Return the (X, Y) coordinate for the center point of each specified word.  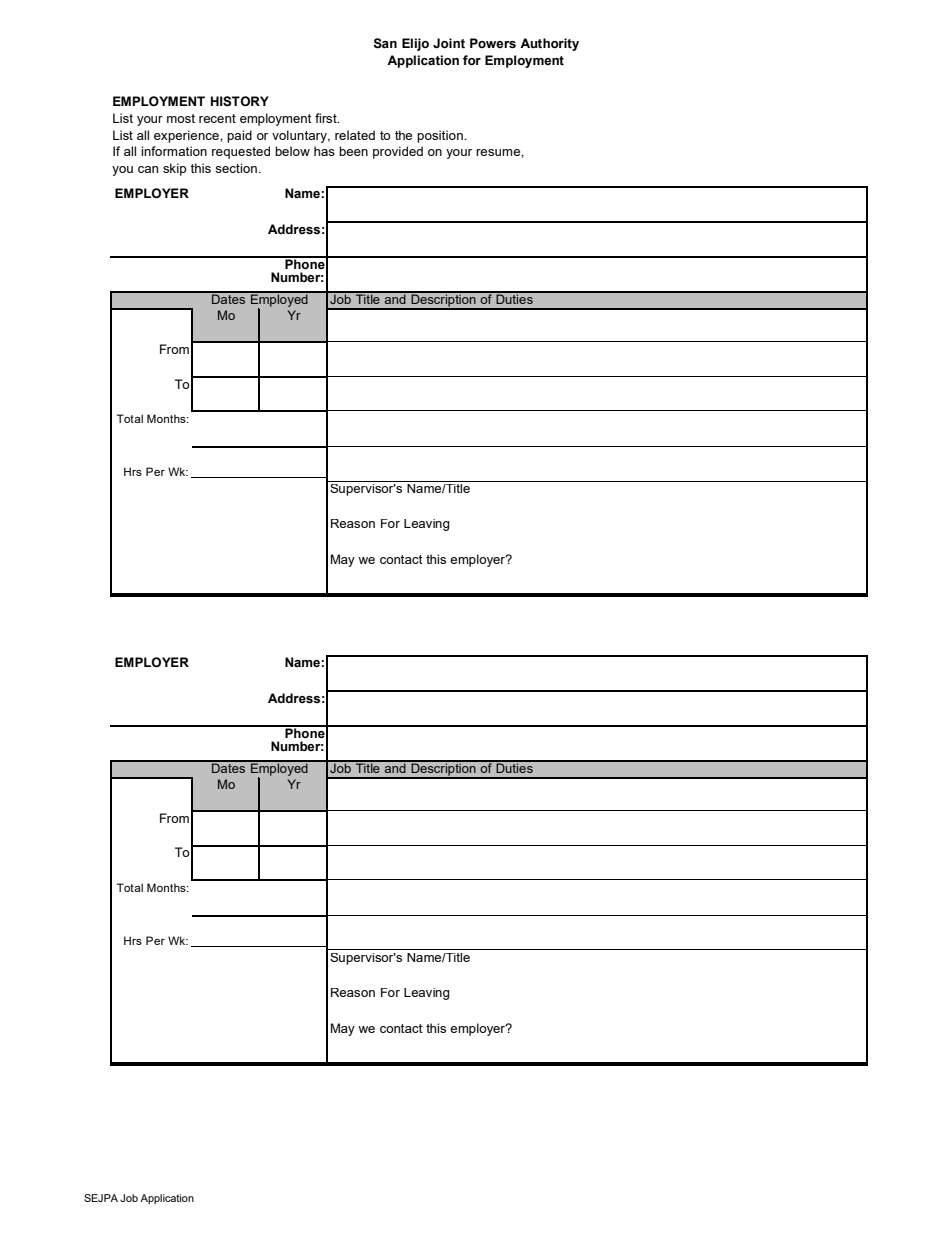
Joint (449, 43)
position (441, 136)
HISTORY (240, 101)
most (181, 118)
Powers (493, 43)
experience (187, 136)
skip (175, 169)
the (403, 135)
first (327, 118)
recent (217, 118)
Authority (549, 44)
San (385, 43)
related (355, 135)
